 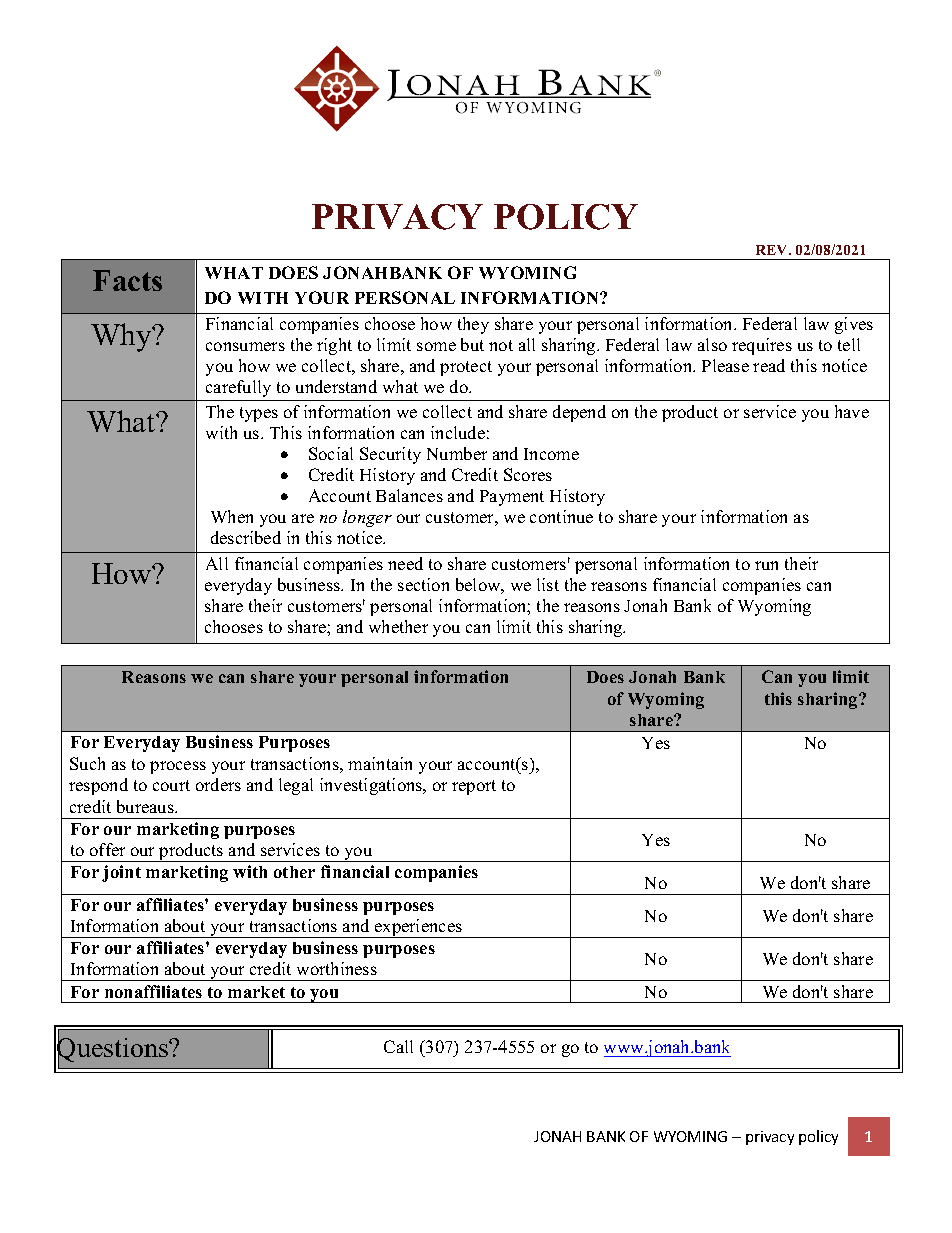 I want to click on maintain, so click(x=380, y=763).
